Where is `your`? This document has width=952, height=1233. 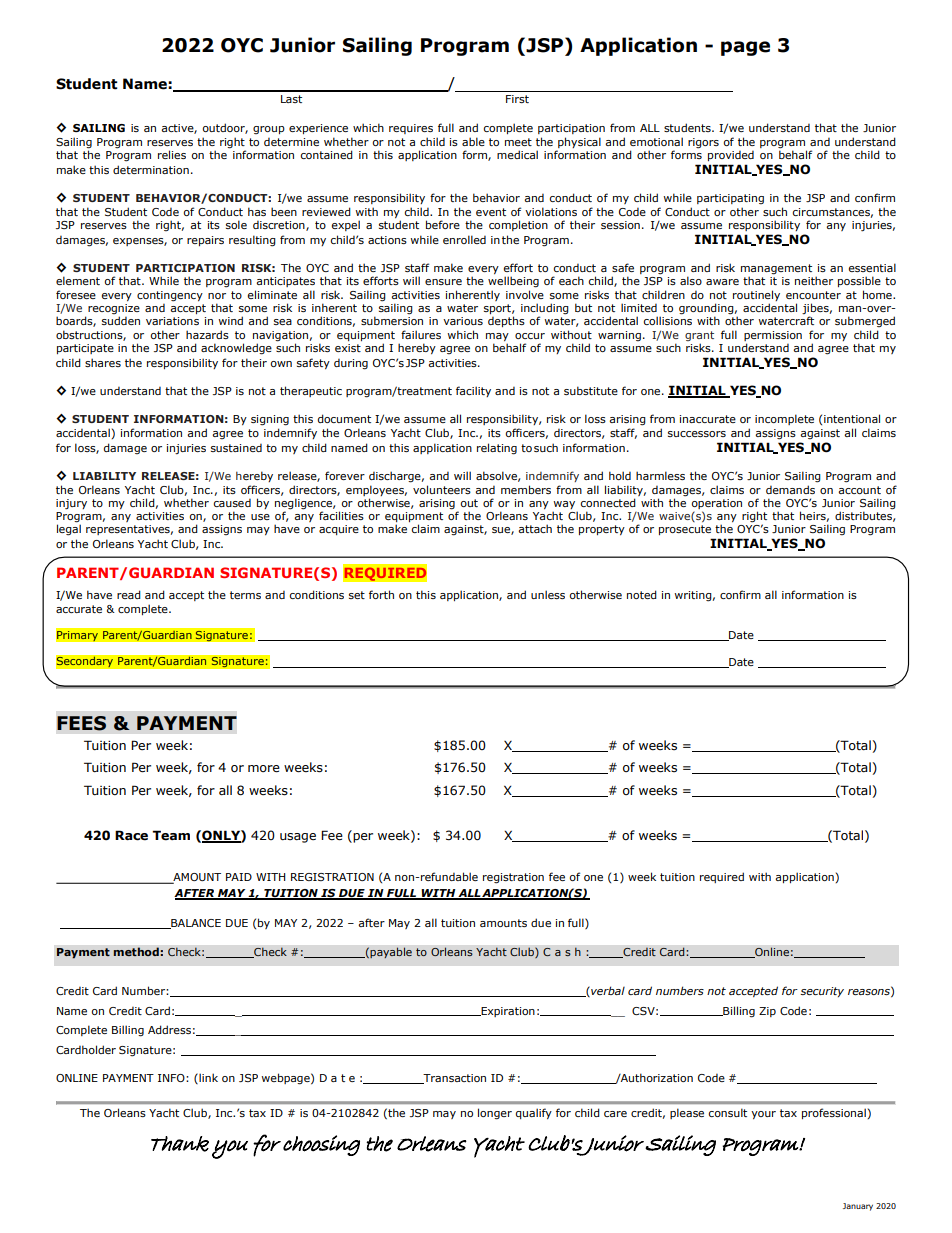 your is located at coordinates (763, 1115).
